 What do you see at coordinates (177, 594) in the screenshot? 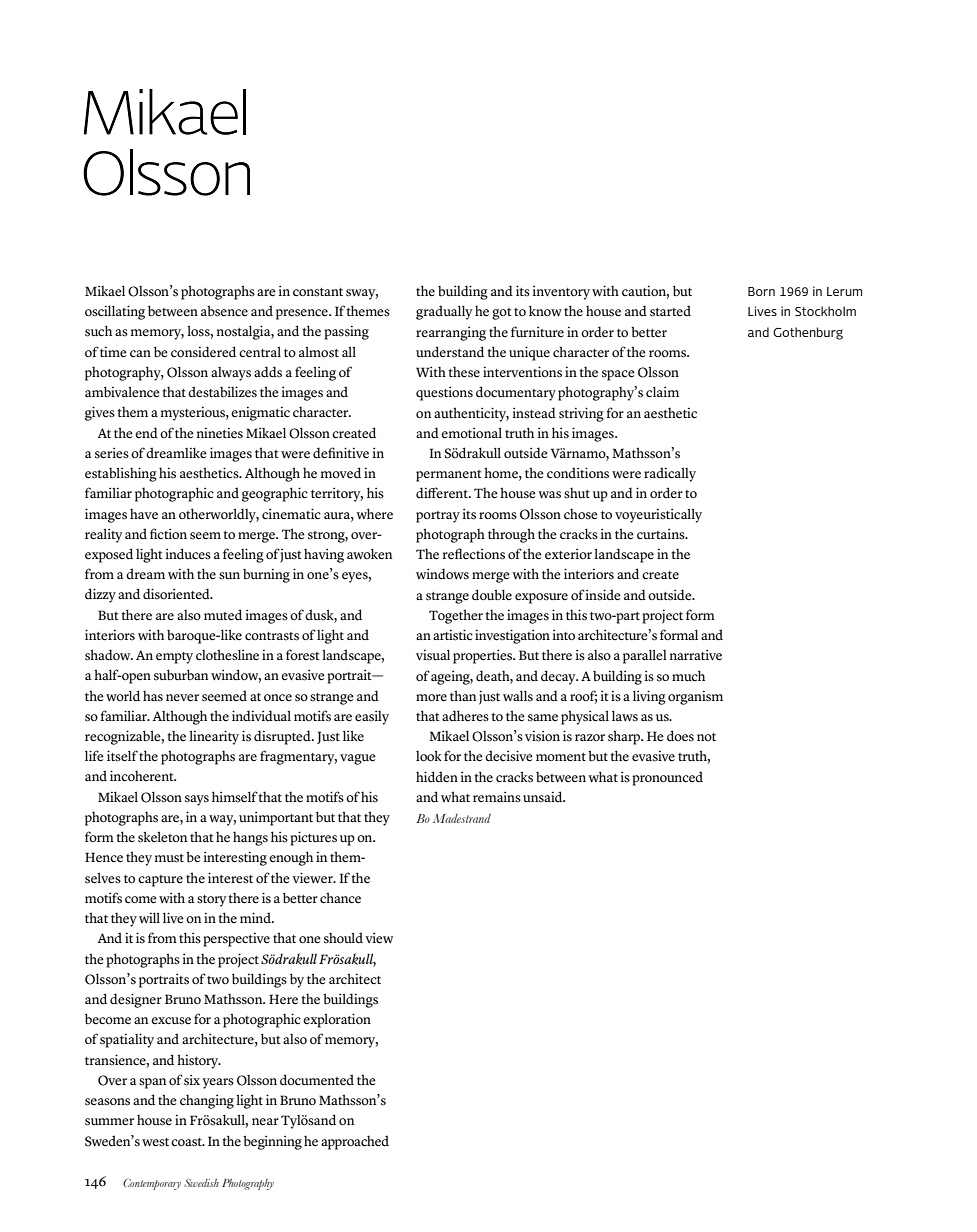
I see `disoriented` at bounding box center [177, 594].
